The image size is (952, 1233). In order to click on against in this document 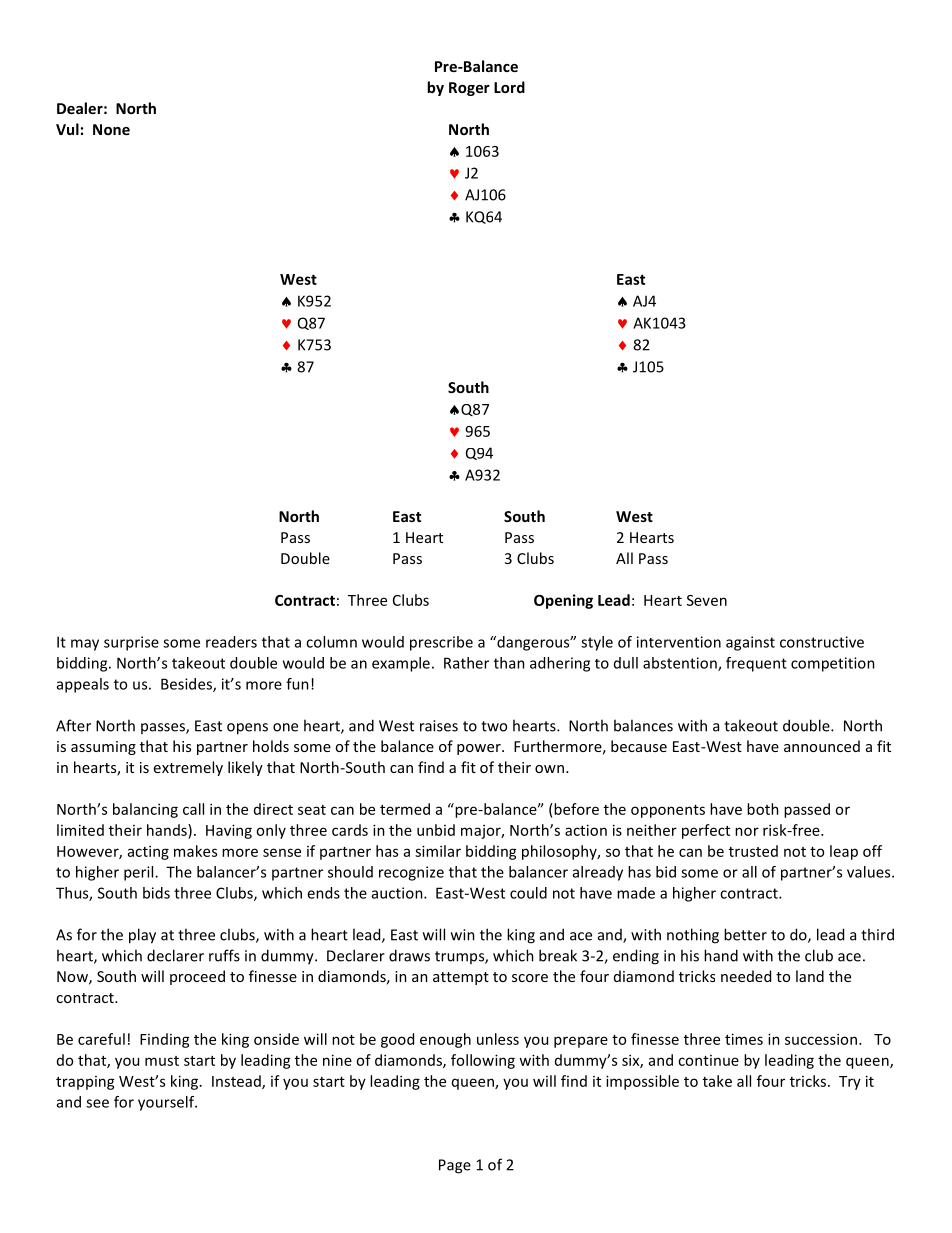, I will do `click(750, 643)`.
